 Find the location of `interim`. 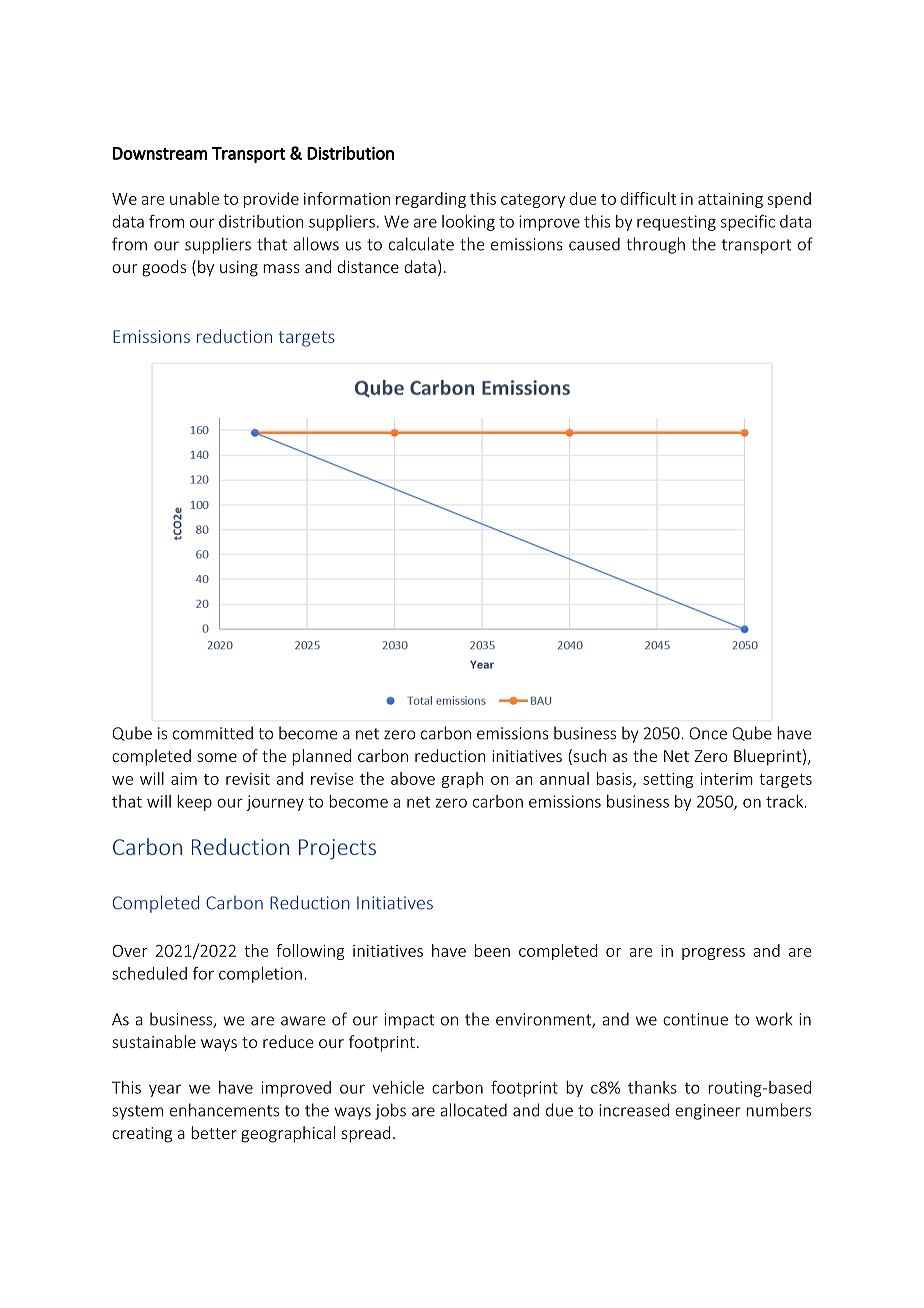

interim is located at coordinates (727, 779).
